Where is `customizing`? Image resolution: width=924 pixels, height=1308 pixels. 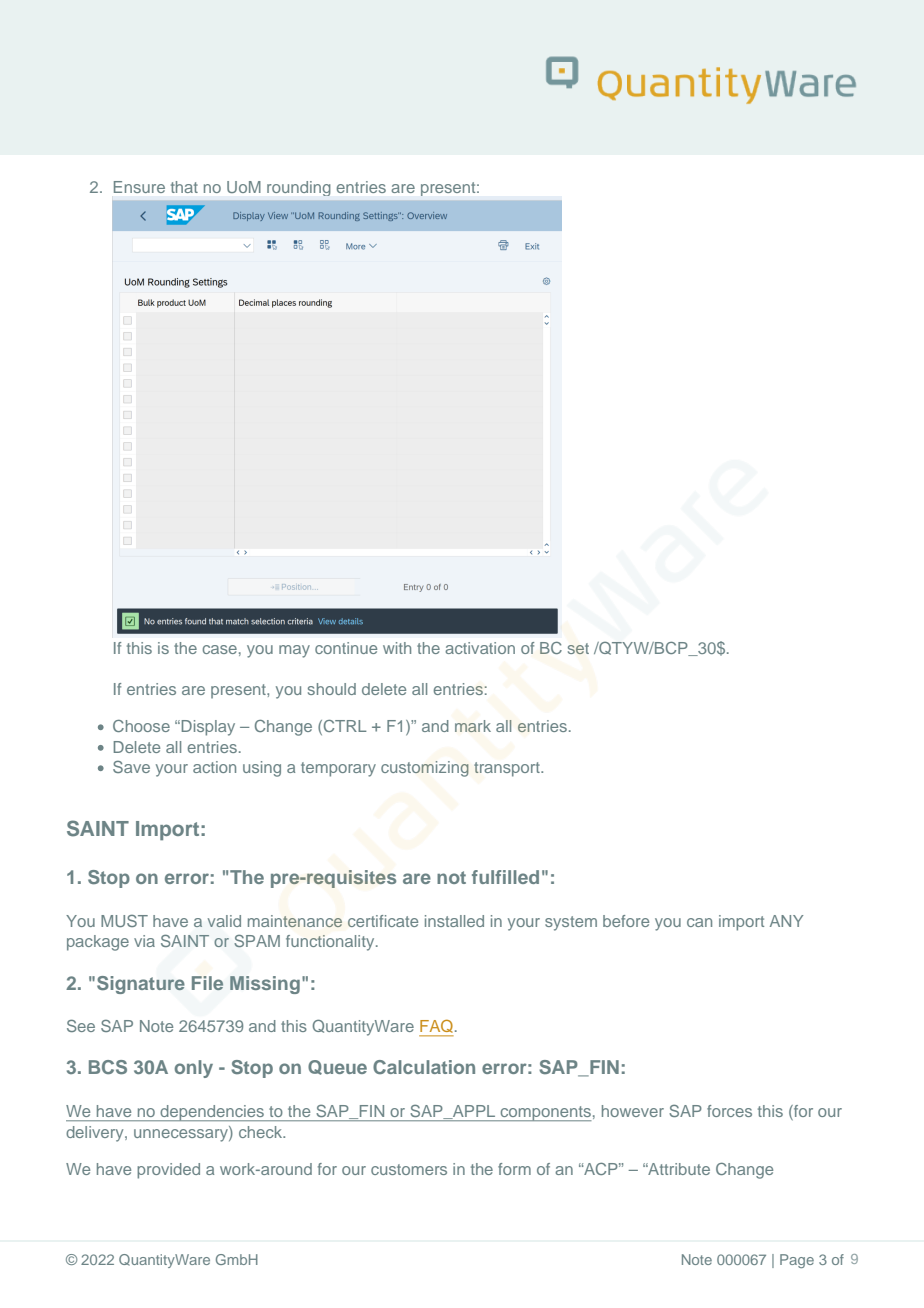
customizing is located at coordinates (425, 769).
